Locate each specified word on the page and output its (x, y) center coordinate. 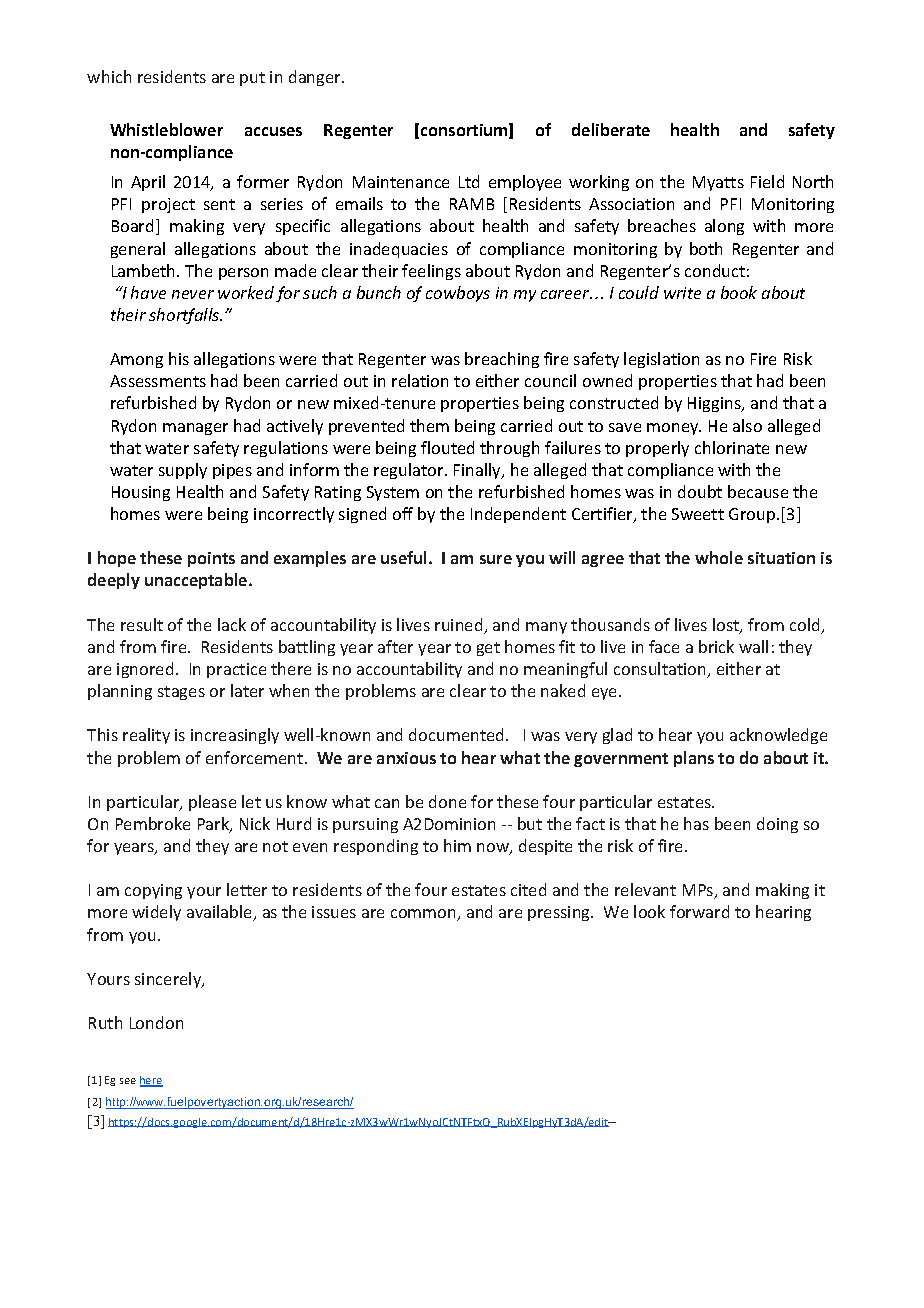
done (447, 801)
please (212, 803)
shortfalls (185, 316)
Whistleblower (166, 129)
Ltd (469, 181)
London (156, 1022)
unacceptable (197, 581)
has (696, 823)
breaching (502, 360)
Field (767, 181)
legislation (661, 360)
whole (719, 557)
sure (496, 559)
